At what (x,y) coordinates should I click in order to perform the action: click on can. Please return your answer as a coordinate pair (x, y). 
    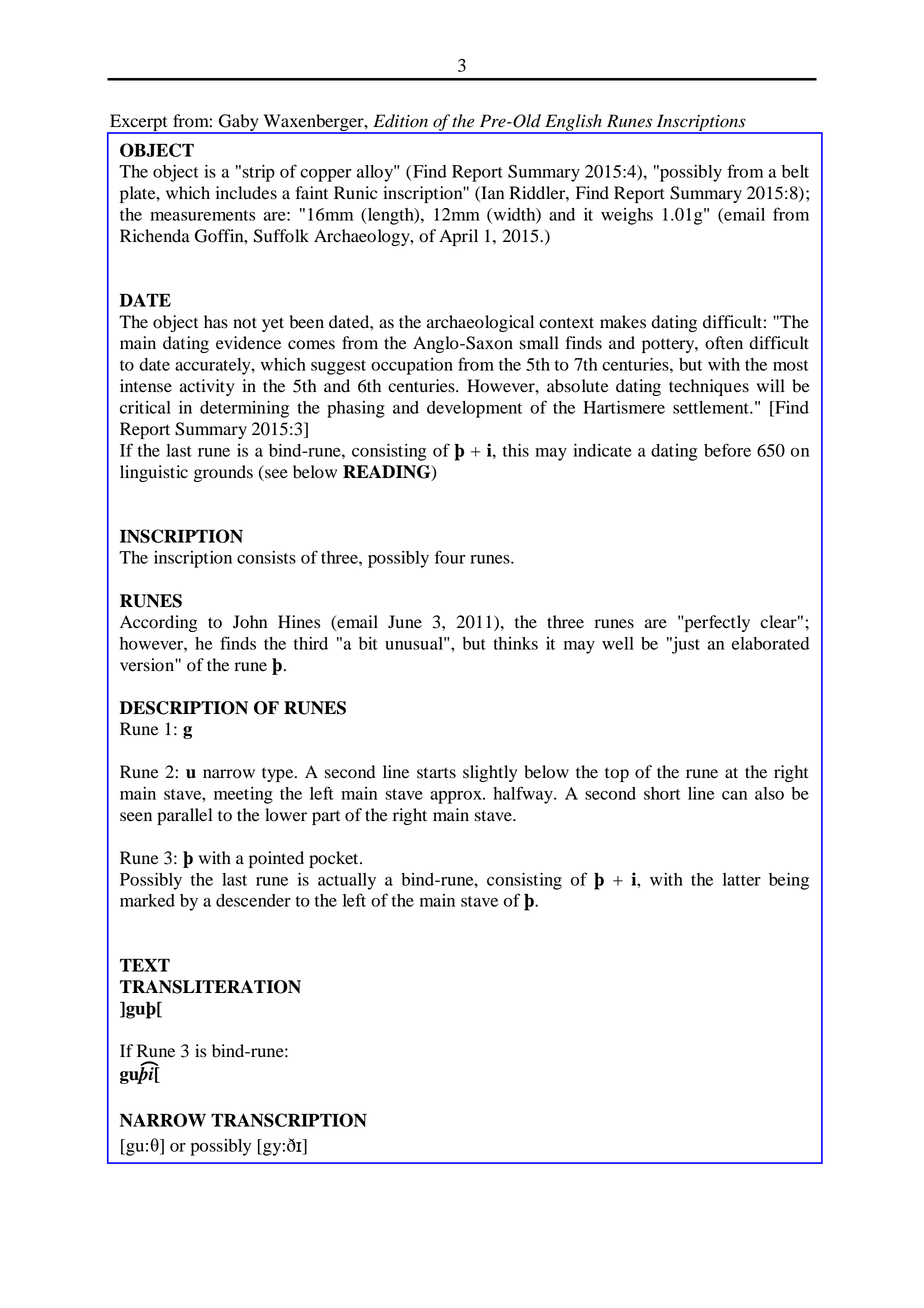
    Looking at the image, I should click on (734, 795).
